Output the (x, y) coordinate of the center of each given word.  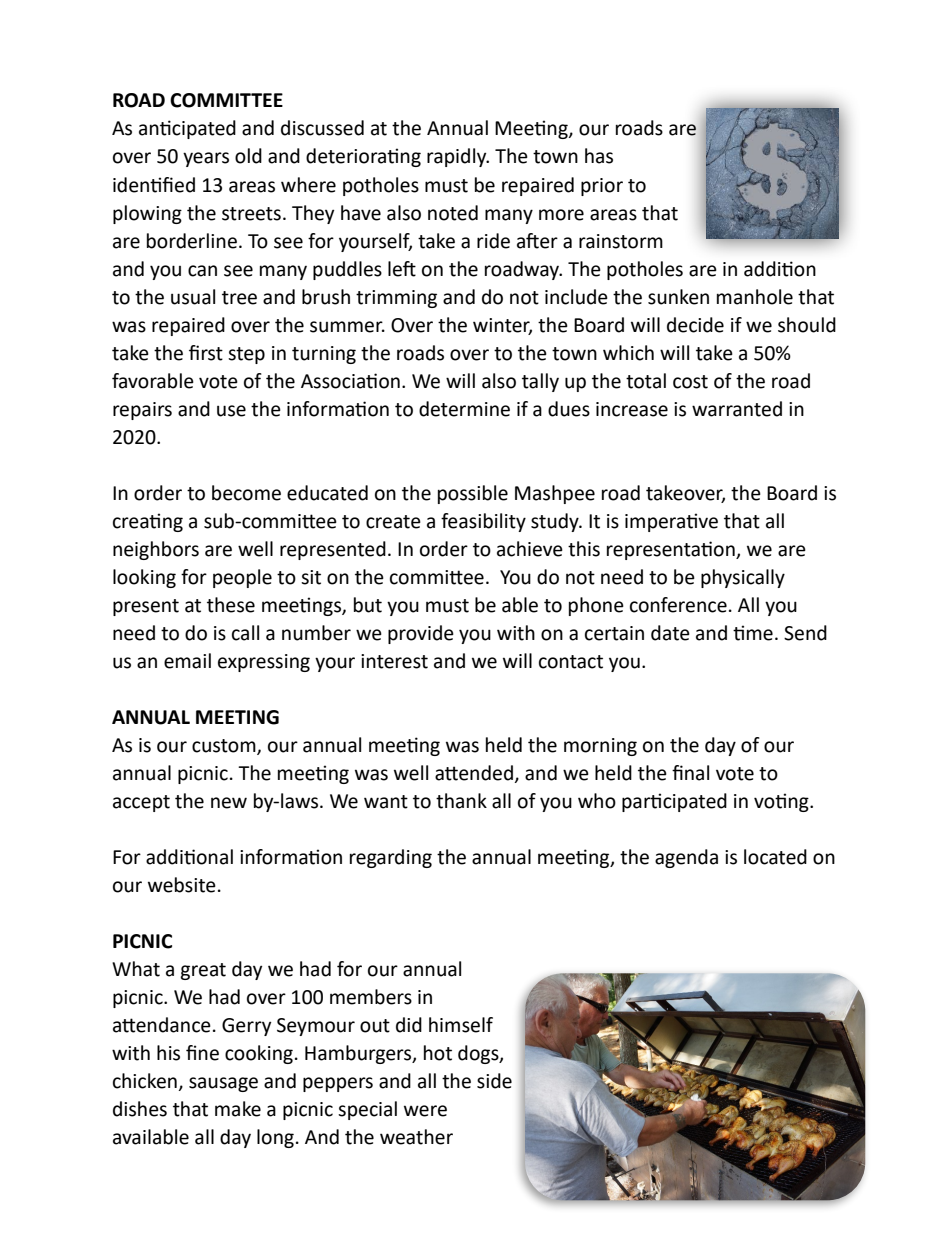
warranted (737, 409)
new (229, 803)
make (238, 1109)
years (206, 159)
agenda (686, 858)
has (599, 156)
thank (461, 801)
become (246, 493)
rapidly (458, 157)
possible (473, 494)
